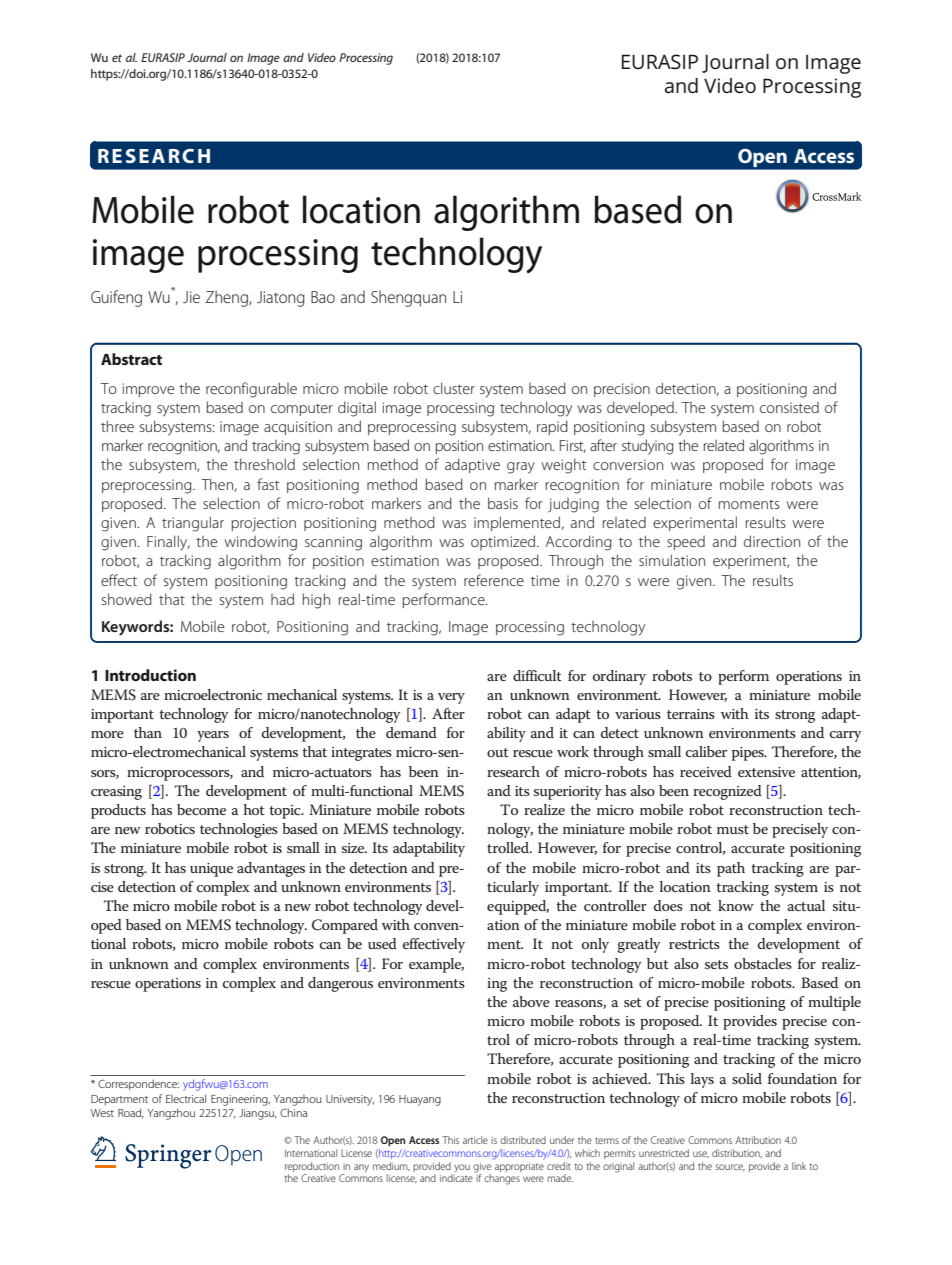 This screenshot has height=1265, width=952. I want to click on unique, so click(211, 870).
